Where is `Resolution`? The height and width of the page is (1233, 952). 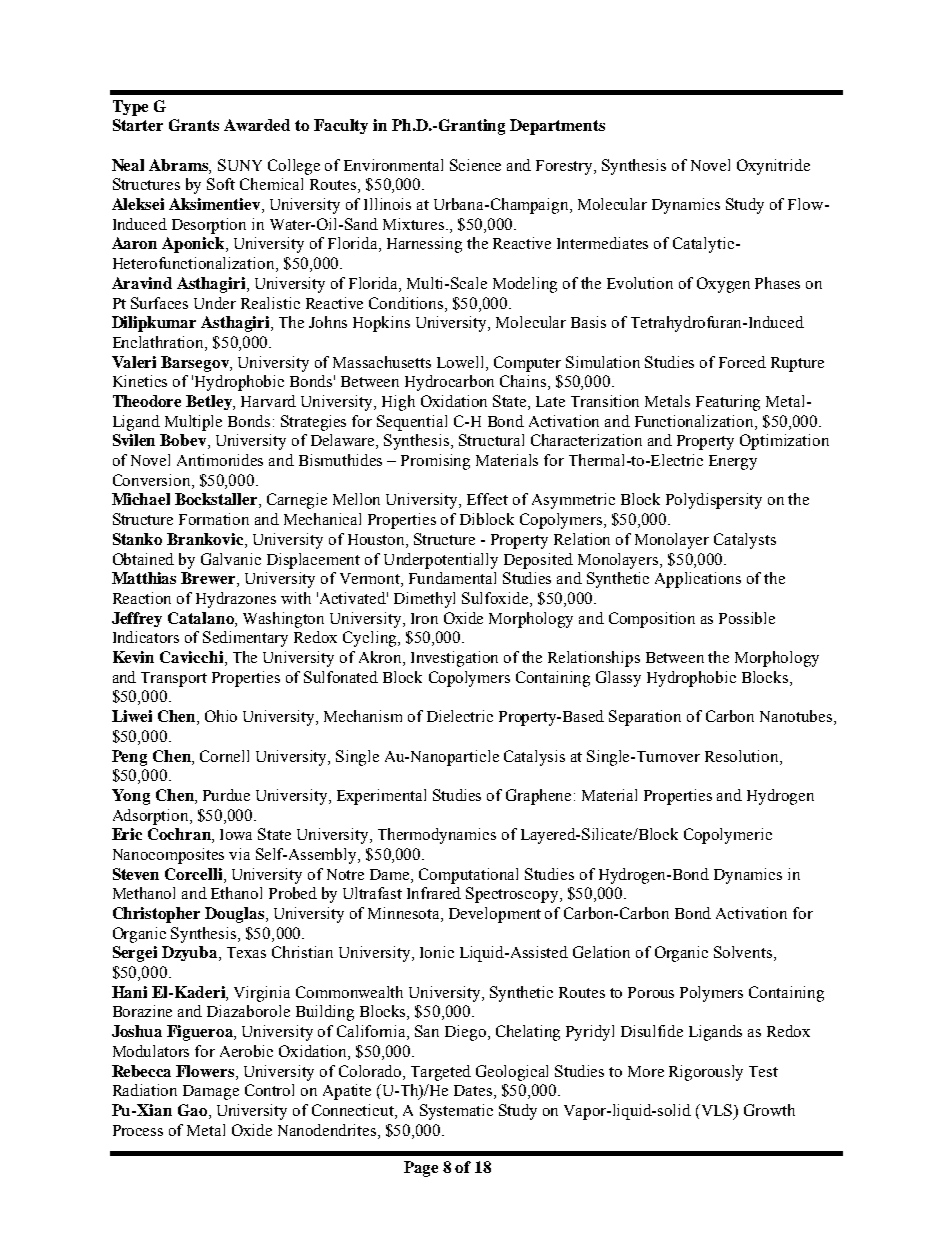
Resolution is located at coordinates (743, 756).
